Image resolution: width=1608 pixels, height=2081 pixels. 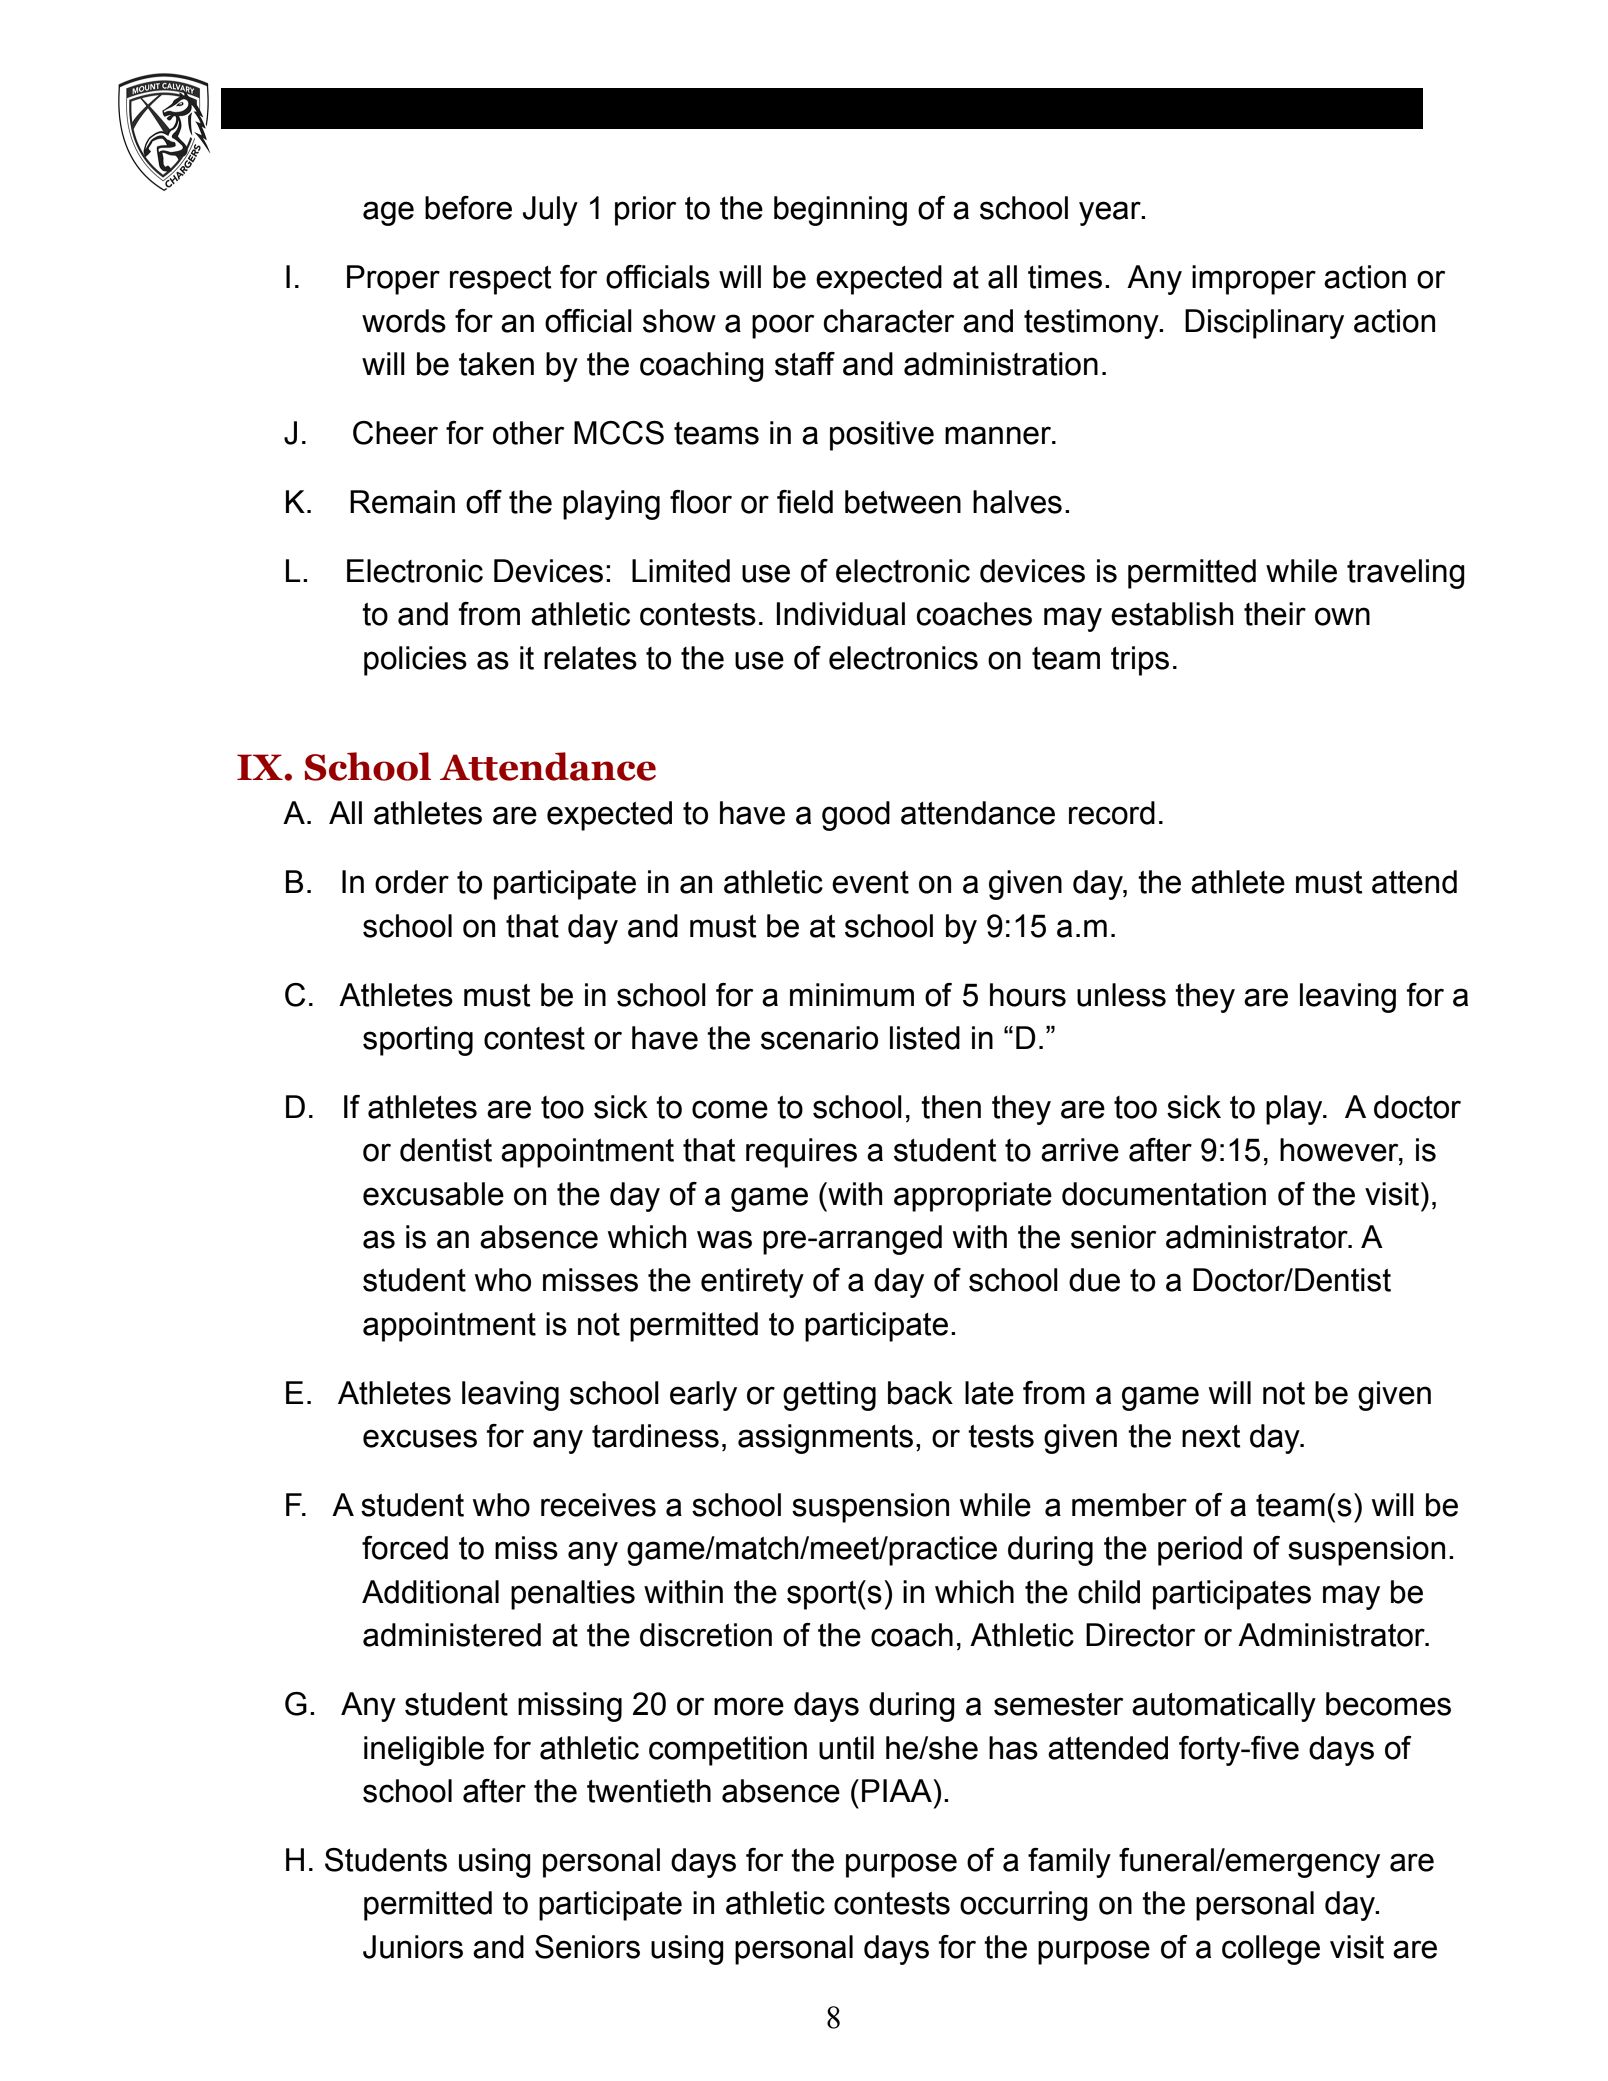 What do you see at coordinates (412, 882) in the document?
I see `order` at bounding box center [412, 882].
